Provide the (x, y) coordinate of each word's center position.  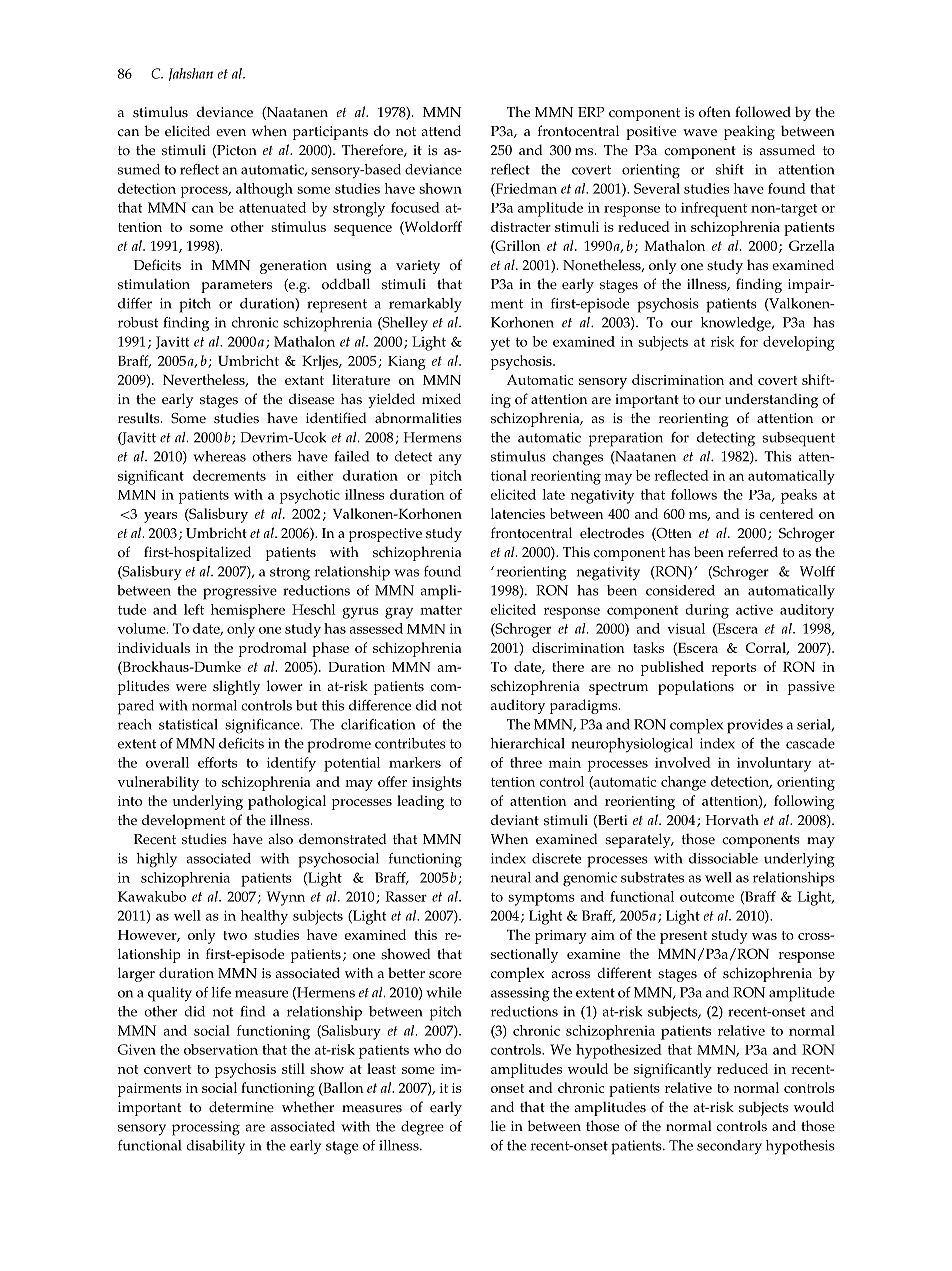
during (707, 611)
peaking (749, 132)
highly (157, 860)
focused (415, 207)
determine (241, 1107)
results (140, 418)
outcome (707, 897)
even (231, 133)
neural (511, 877)
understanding (771, 400)
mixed (441, 399)
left (194, 609)
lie (498, 1126)
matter (441, 610)
